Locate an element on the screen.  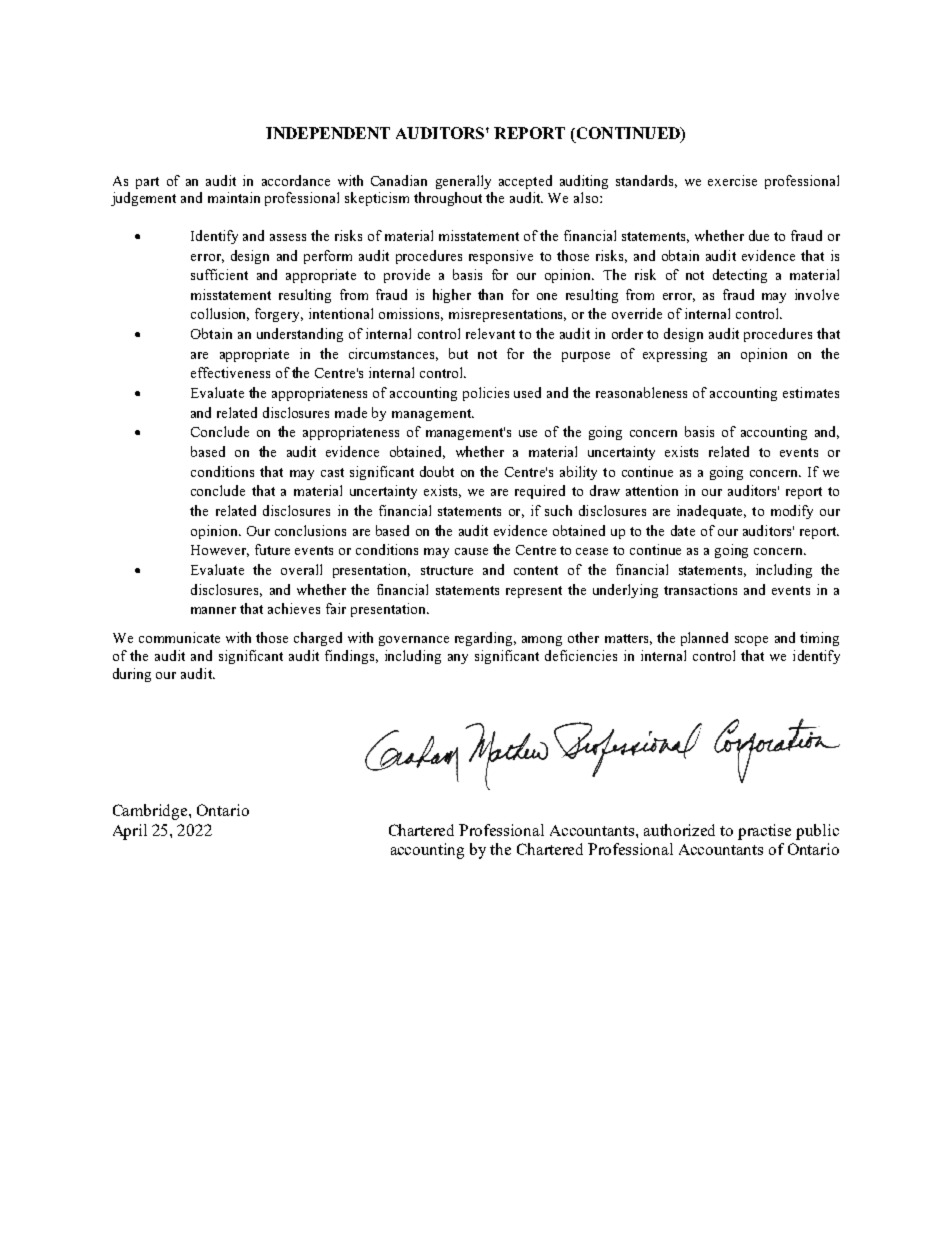
practise is located at coordinates (764, 832).
